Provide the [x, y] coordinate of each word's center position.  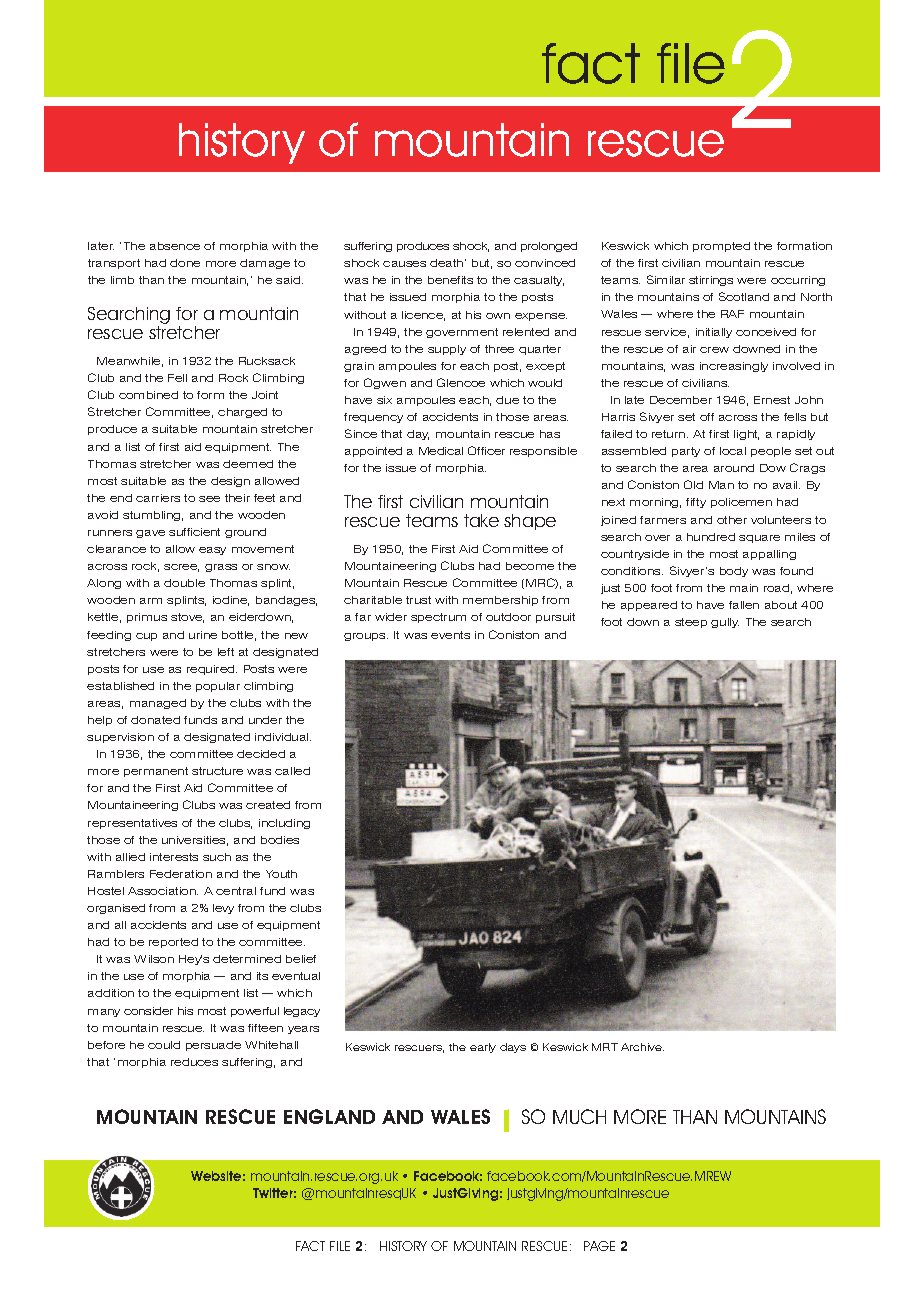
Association [163, 891]
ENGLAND [329, 1116]
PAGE [599, 1246]
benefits [450, 280]
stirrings [711, 281]
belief [301, 959]
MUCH [579, 1116]
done [185, 263]
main [744, 588]
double [184, 583]
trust [418, 600]
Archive [642, 1047]
